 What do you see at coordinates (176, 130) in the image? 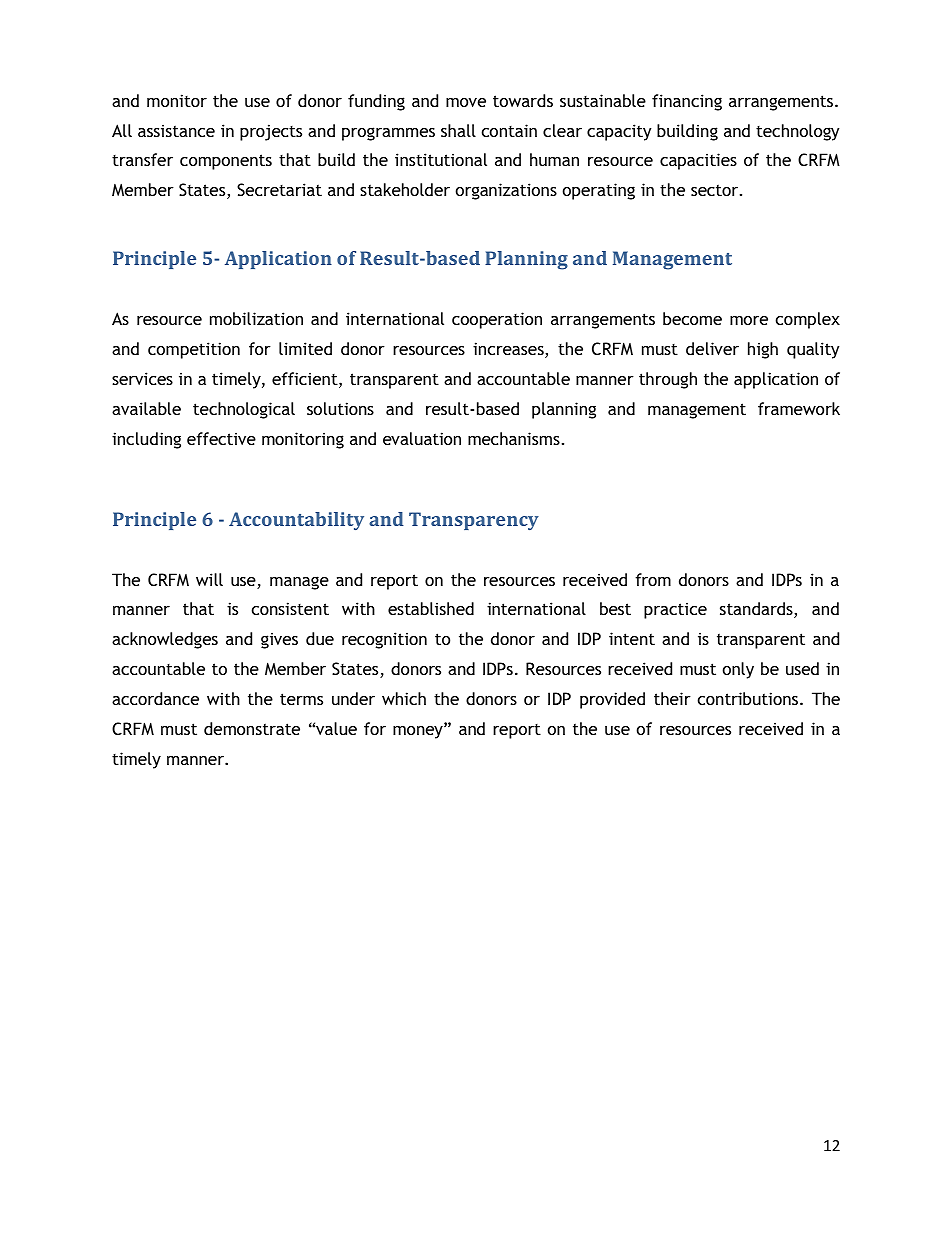
I see `assistance` at bounding box center [176, 130].
